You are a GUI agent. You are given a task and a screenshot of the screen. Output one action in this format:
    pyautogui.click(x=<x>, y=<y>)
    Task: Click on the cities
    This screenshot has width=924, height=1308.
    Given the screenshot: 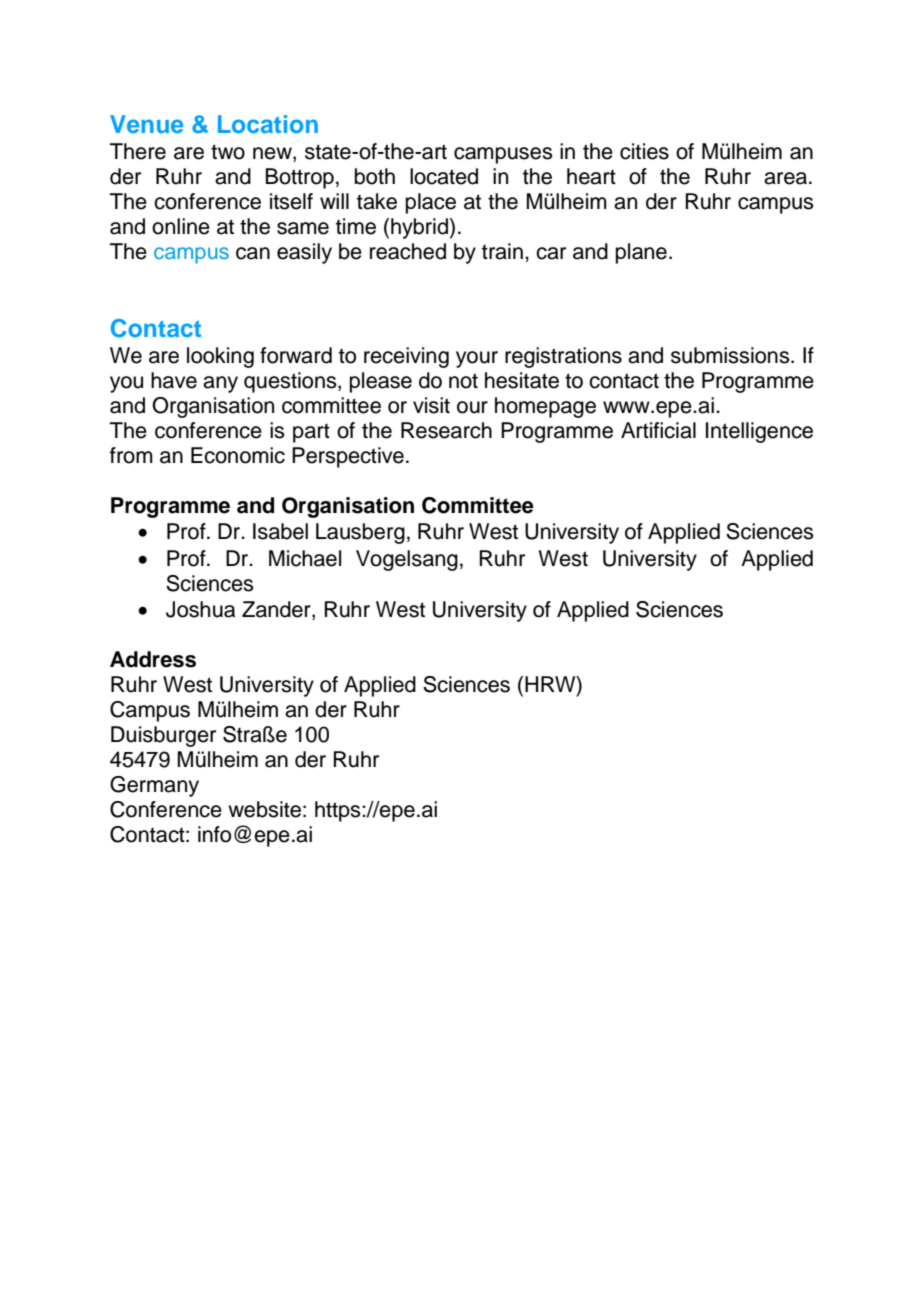 What is the action you would take?
    pyautogui.click(x=644, y=151)
